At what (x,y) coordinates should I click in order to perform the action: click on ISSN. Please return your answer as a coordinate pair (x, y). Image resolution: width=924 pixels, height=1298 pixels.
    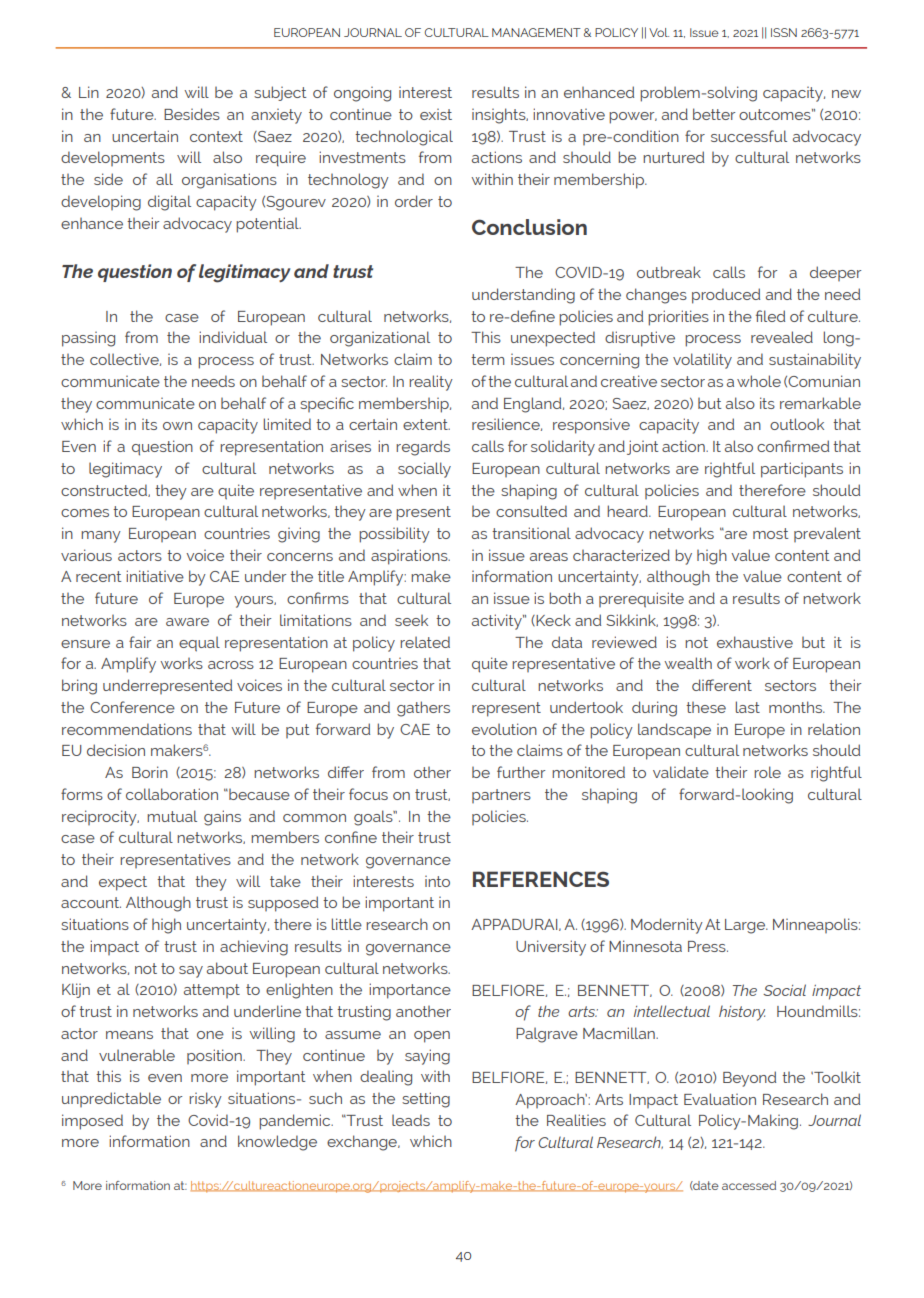
    Looking at the image, I should click on (784, 32).
